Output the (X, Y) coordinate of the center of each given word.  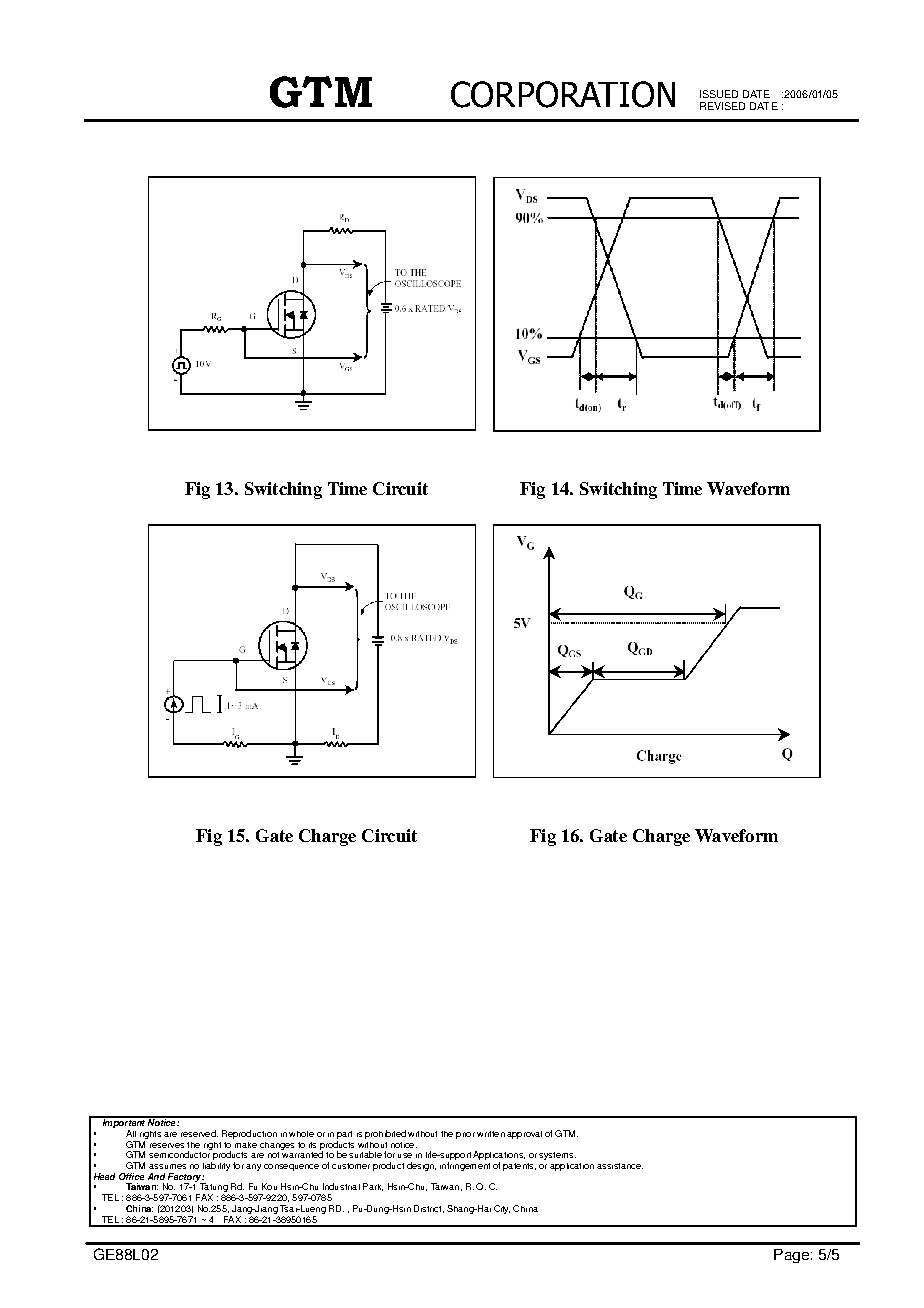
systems (557, 1156)
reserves (167, 1145)
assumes (167, 1166)
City (502, 1209)
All (131, 1133)
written (491, 1134)
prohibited (385, 1134)
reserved (199, 1133)
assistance (620, 1166)
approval (524, 1135)
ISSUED (719, 94)
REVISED (722, 106)
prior (465, 1135)
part (344, 1135)
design (421, 1166)
